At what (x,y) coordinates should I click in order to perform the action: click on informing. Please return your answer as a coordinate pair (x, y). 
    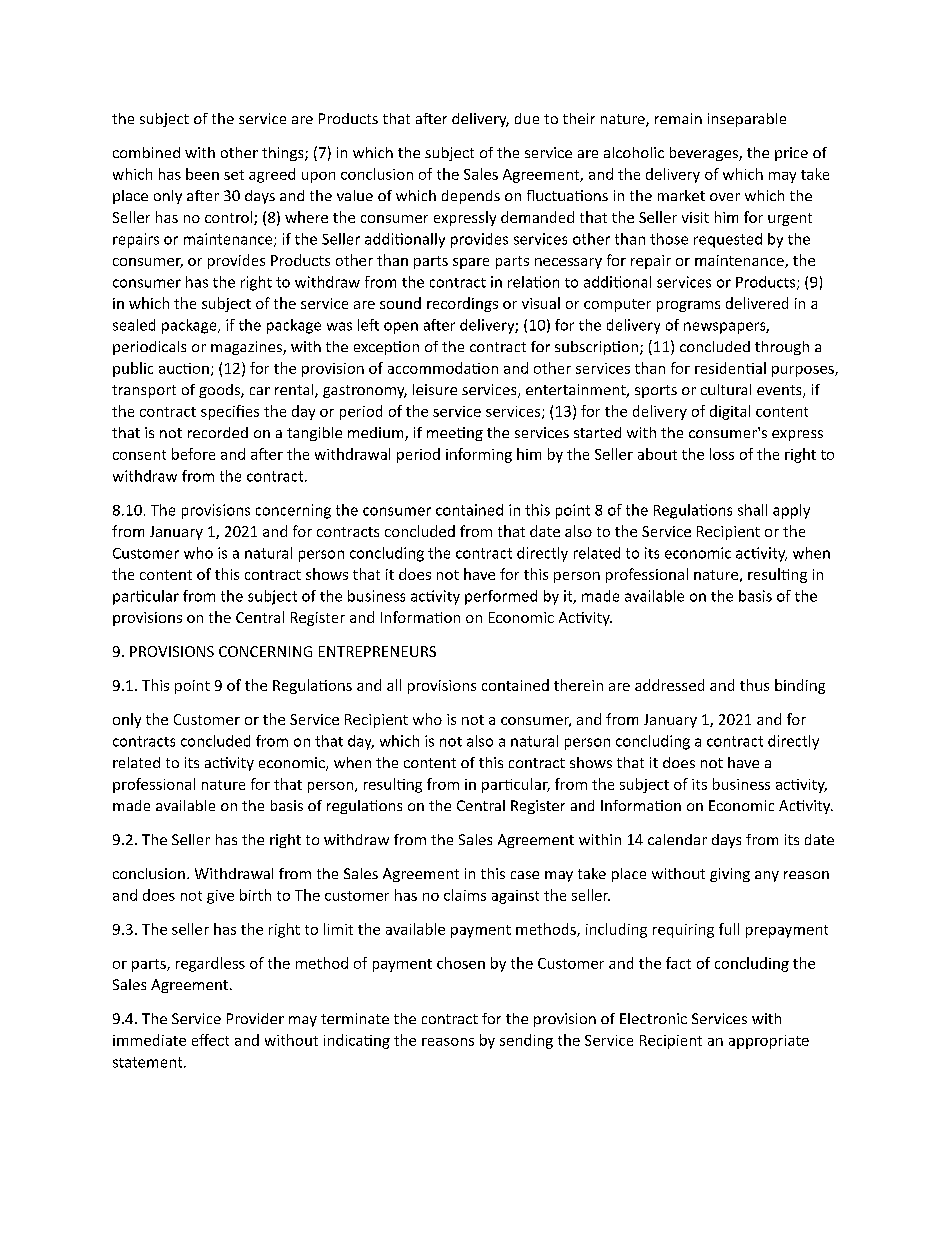
    Looking at the image, I should click on (479, 455).
